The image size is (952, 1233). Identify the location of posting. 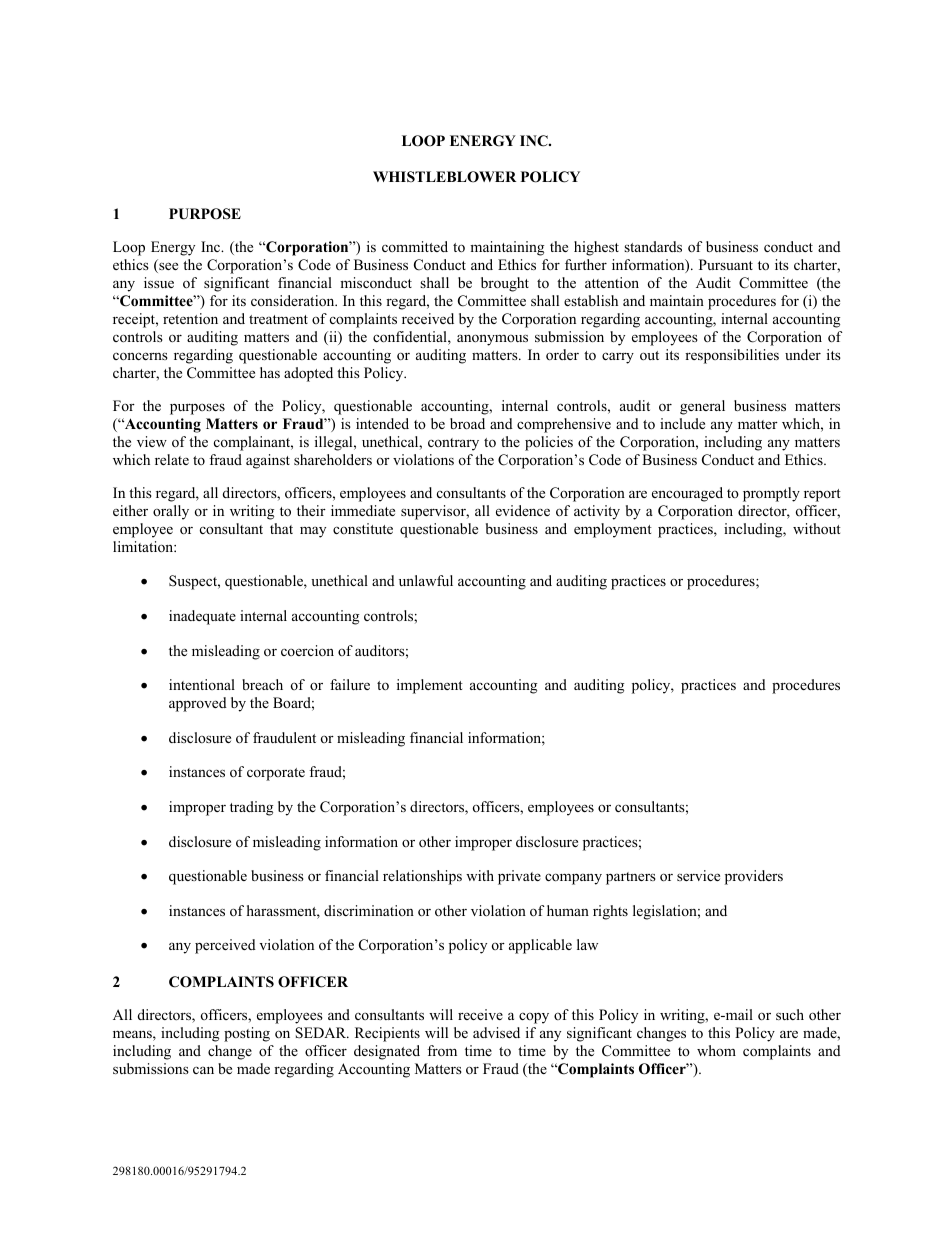
(247, 1034).
